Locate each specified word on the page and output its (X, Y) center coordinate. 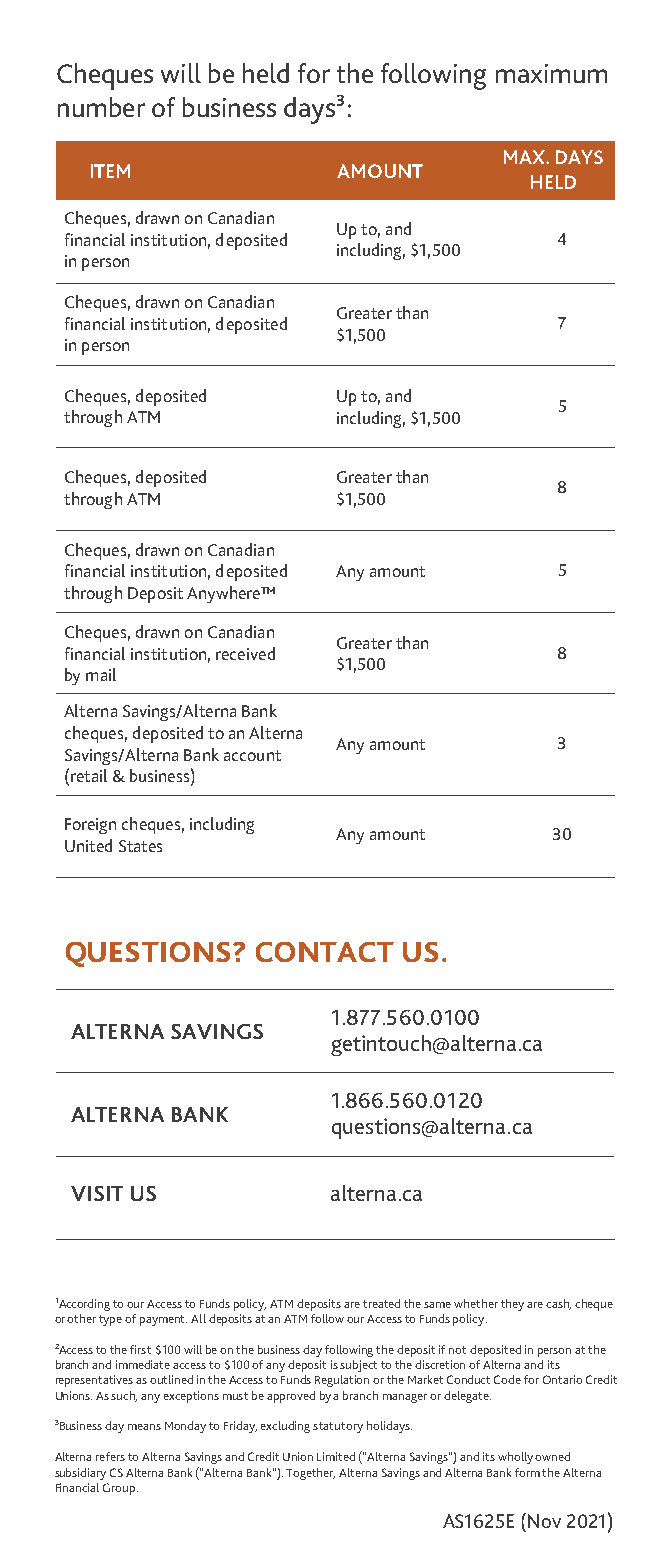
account (252, 755)
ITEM (110, 171)
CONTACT (325, 952)
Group (120, 1489)
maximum (551, 73)
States (140, 846)
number (101, 107)
